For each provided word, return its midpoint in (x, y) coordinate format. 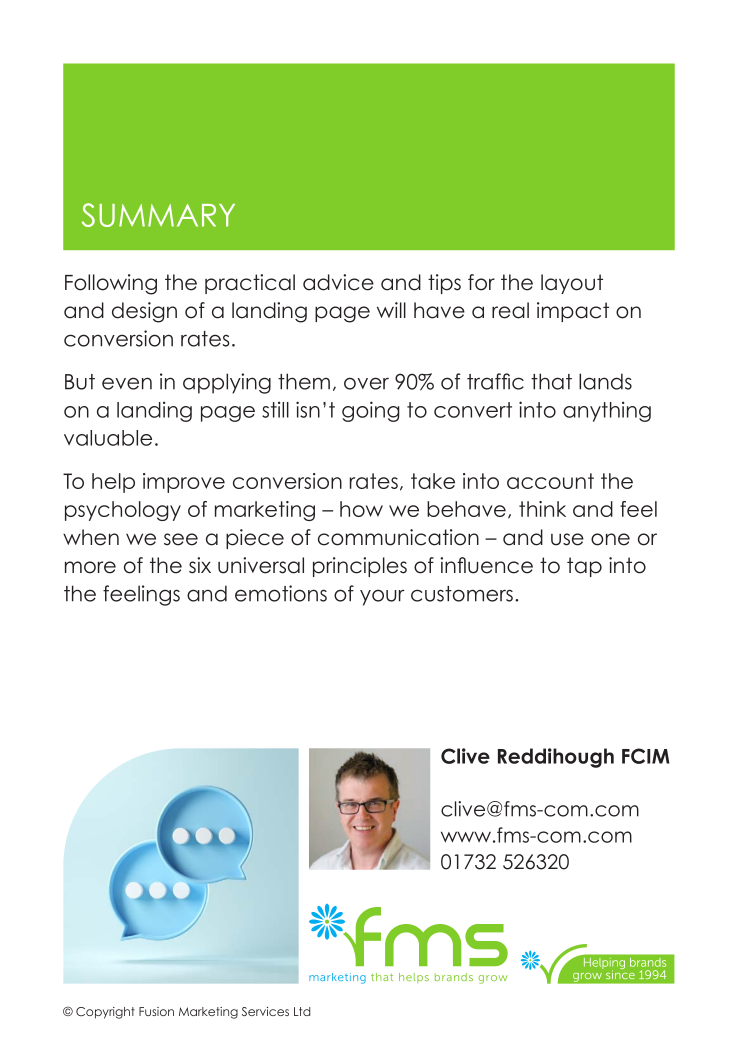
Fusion (156, 1011)
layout (572, 284)
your (382, 597)
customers (462, 594)
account (550, 481)
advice (338, 282)
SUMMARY (158, 215)
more (90, 567)
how (361, 509)
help (113, 483)
